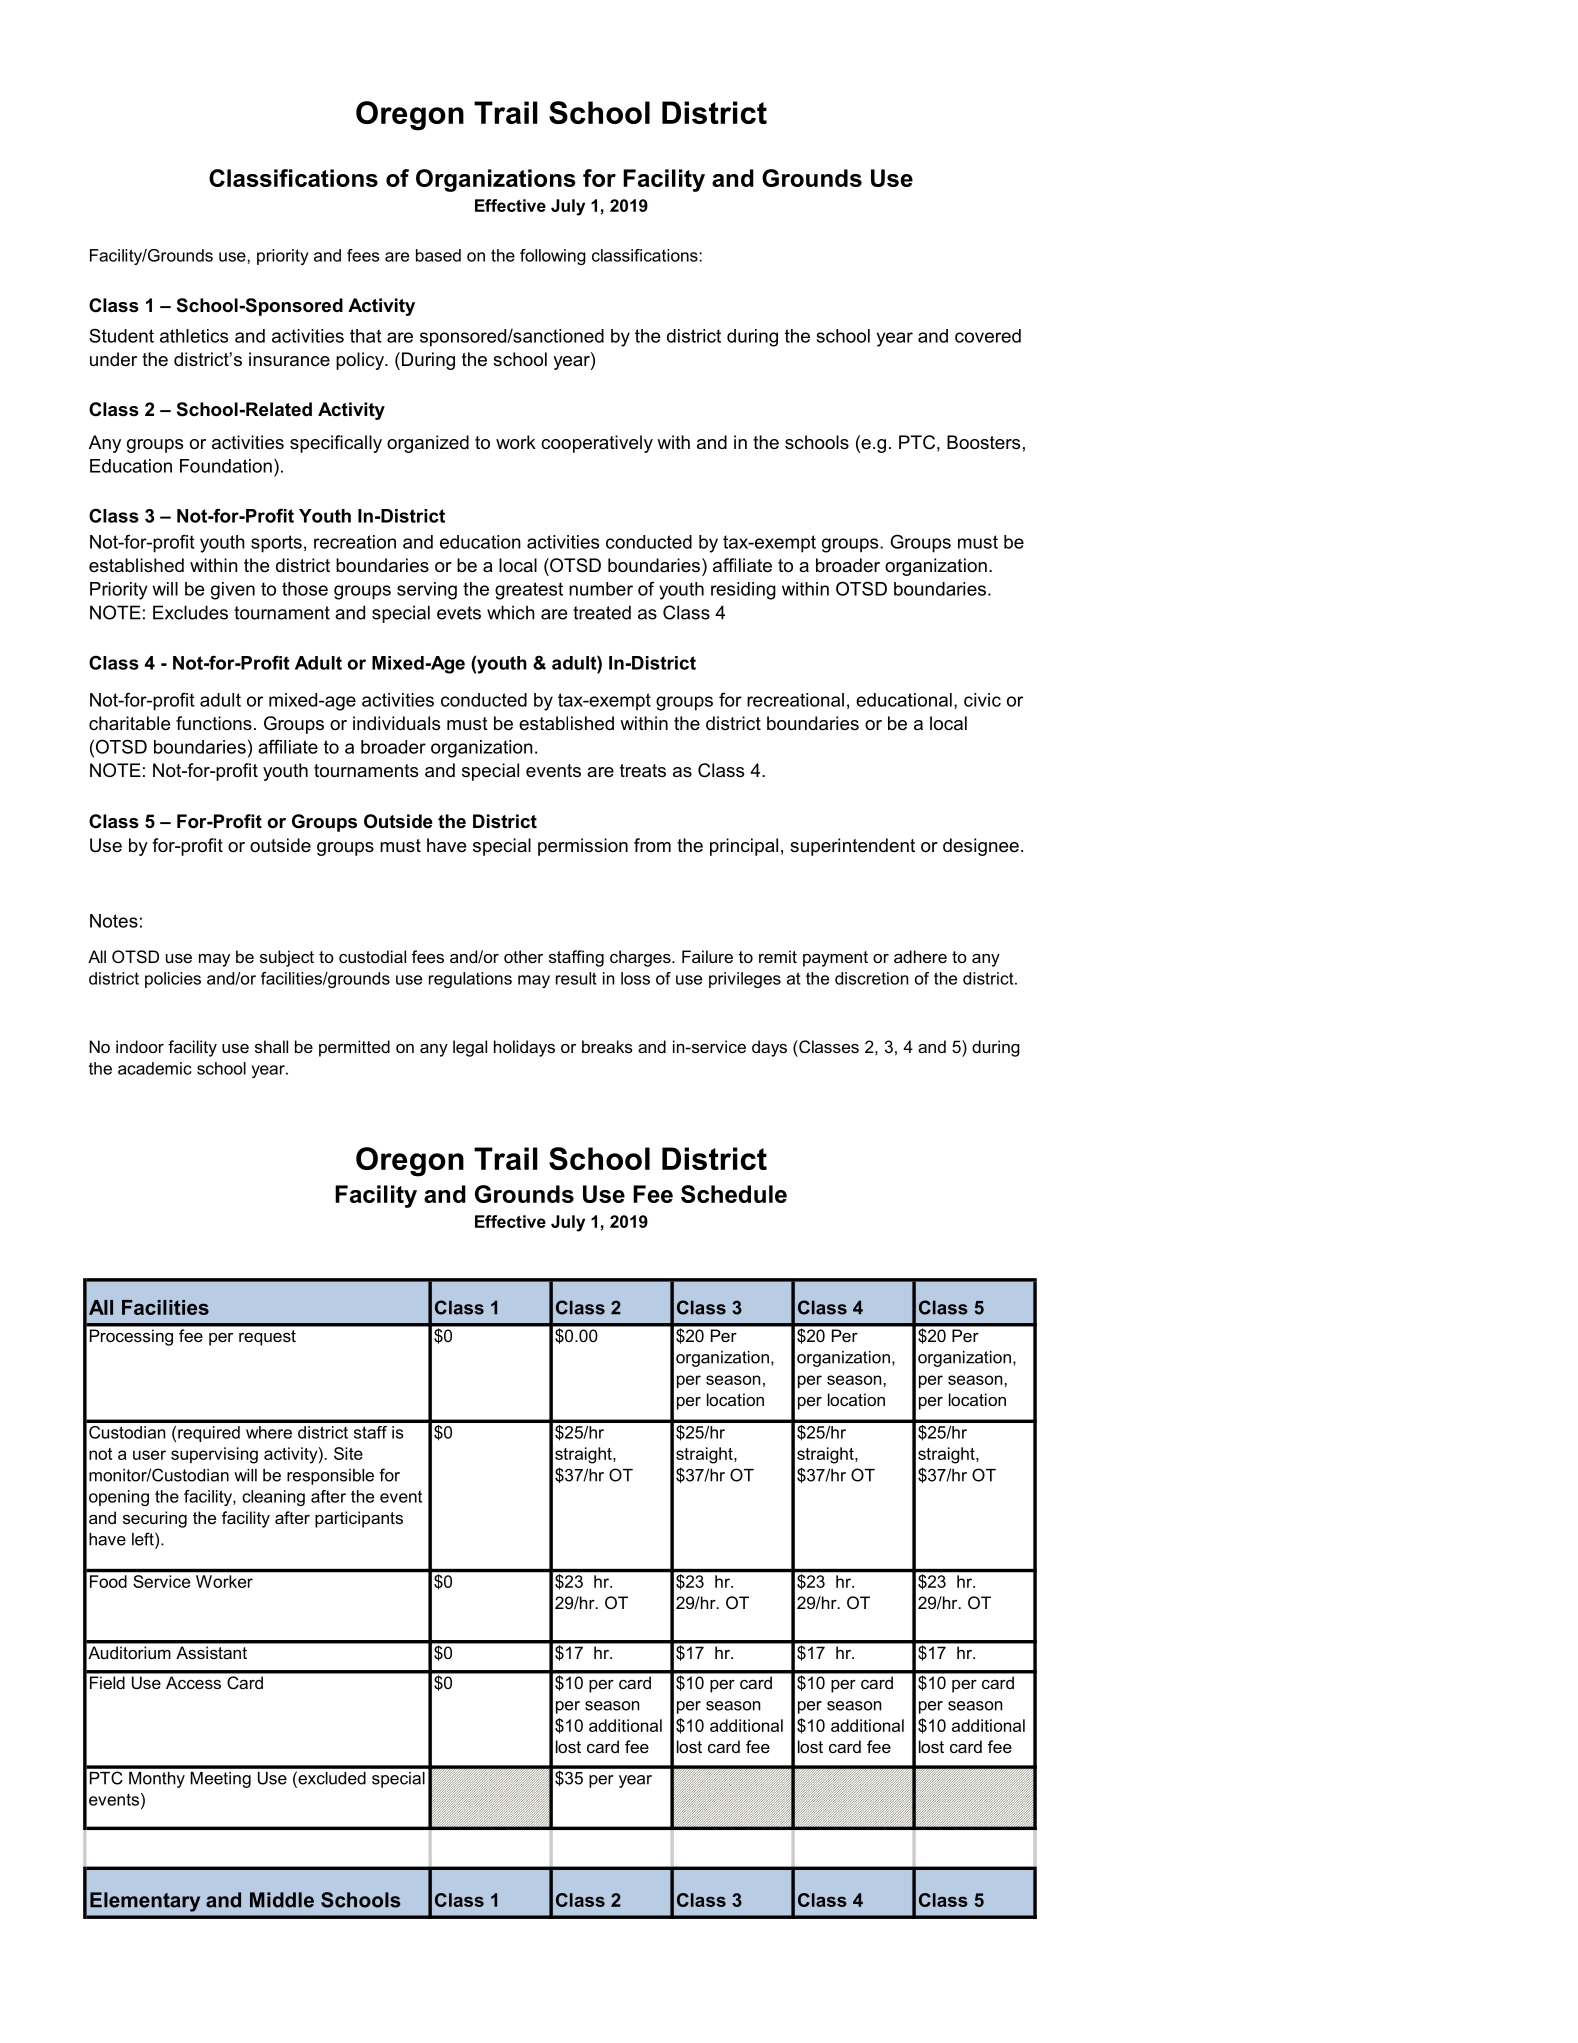 The image size is (1578, 2043). I want to click on following, so click(553, 257).
